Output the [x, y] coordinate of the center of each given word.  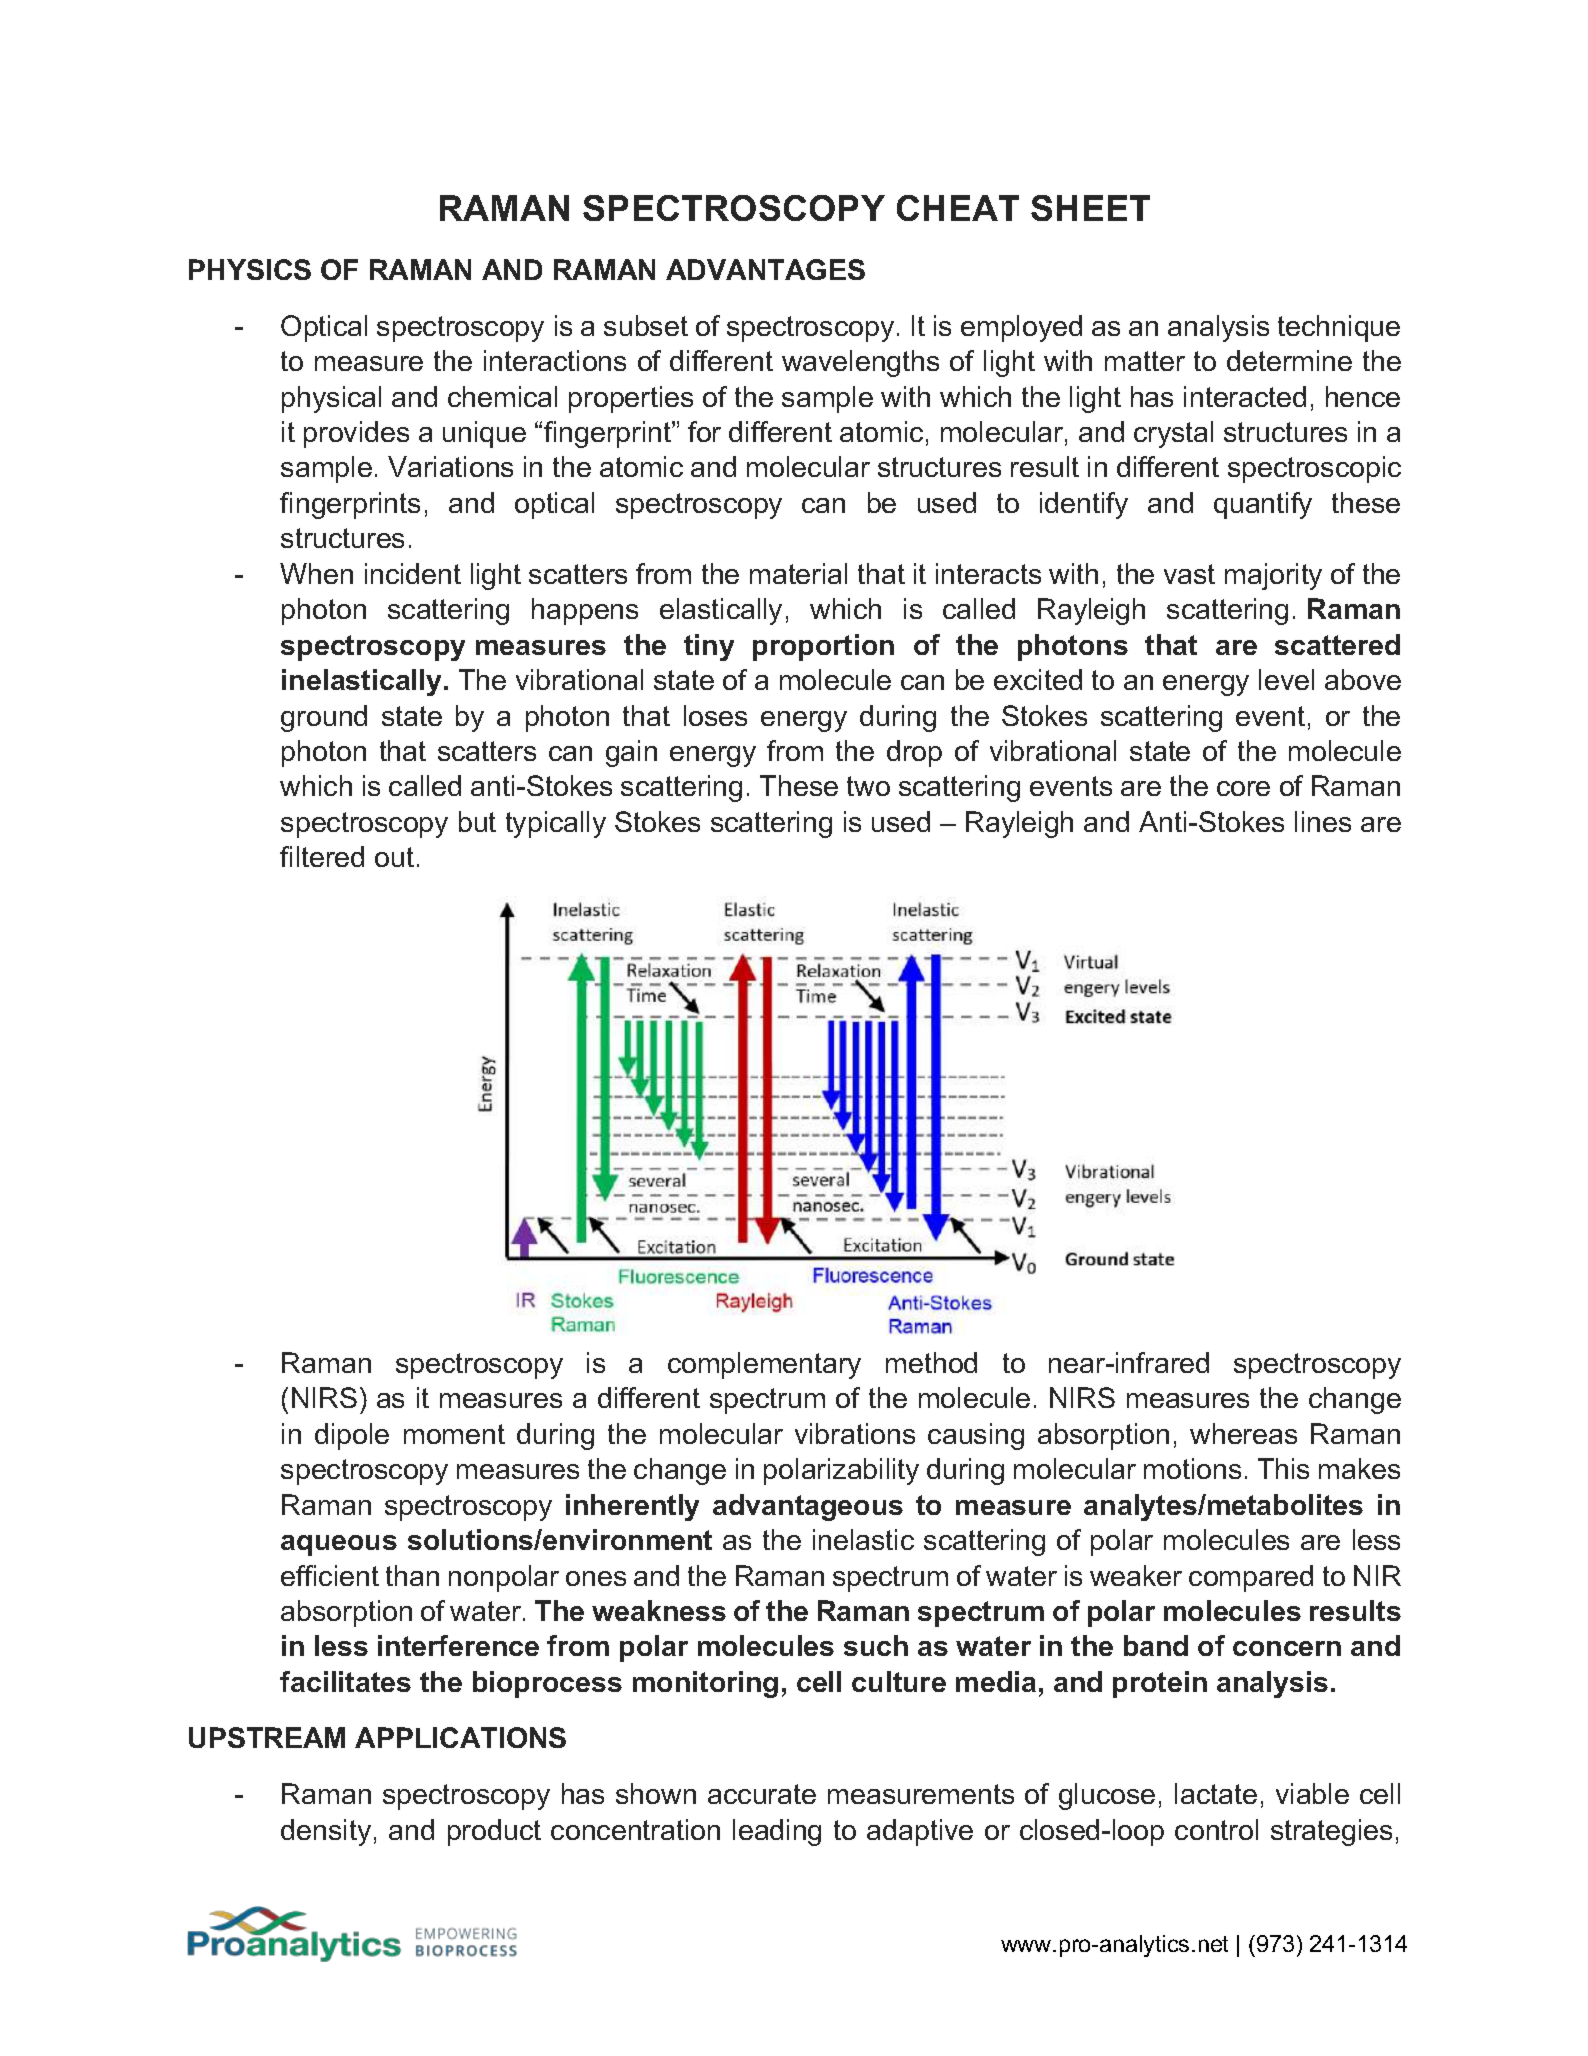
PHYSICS [250, 269]
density [326, 1832]
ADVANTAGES [765, 269]
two [868, 786]
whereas [1243, 1433]
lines [1323, 821]
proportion [823, 647]
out [394, 857]
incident [413, 573]
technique [1339, 328]
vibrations [855, 1433]
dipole [352, 1436]
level [1286, 679]
